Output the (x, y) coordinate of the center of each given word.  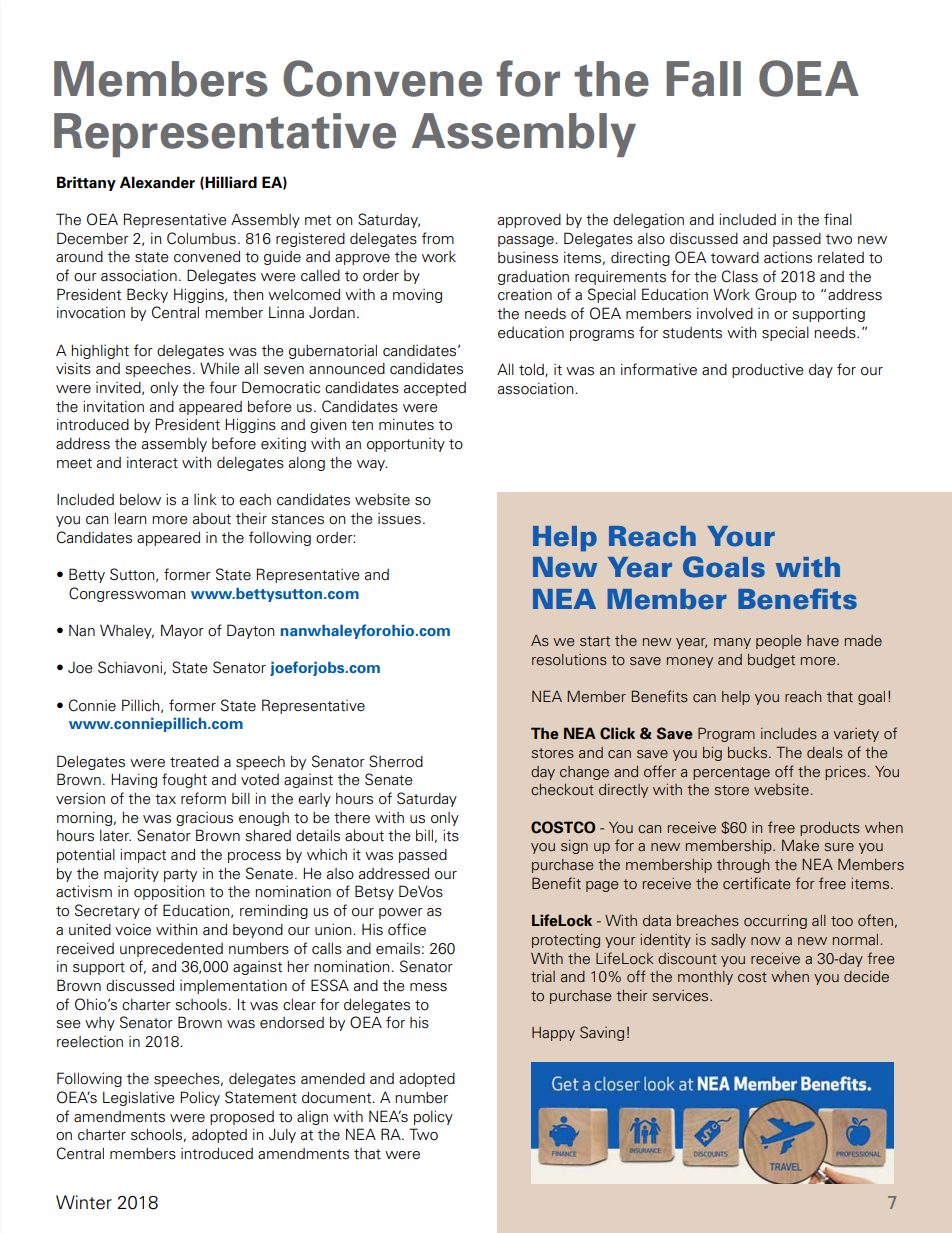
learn (130, 519)
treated (194, 762)
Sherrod (396, 761)
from (438, 238)
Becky (147, 295)
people (778, 642)
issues (399, 519)
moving (417, 296)
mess (428, 987)
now (766, 941)
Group (776, 295)
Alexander (157, 182)
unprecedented (171, 950)
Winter (84, 1202)
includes (789, 733)
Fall (703, 79)
